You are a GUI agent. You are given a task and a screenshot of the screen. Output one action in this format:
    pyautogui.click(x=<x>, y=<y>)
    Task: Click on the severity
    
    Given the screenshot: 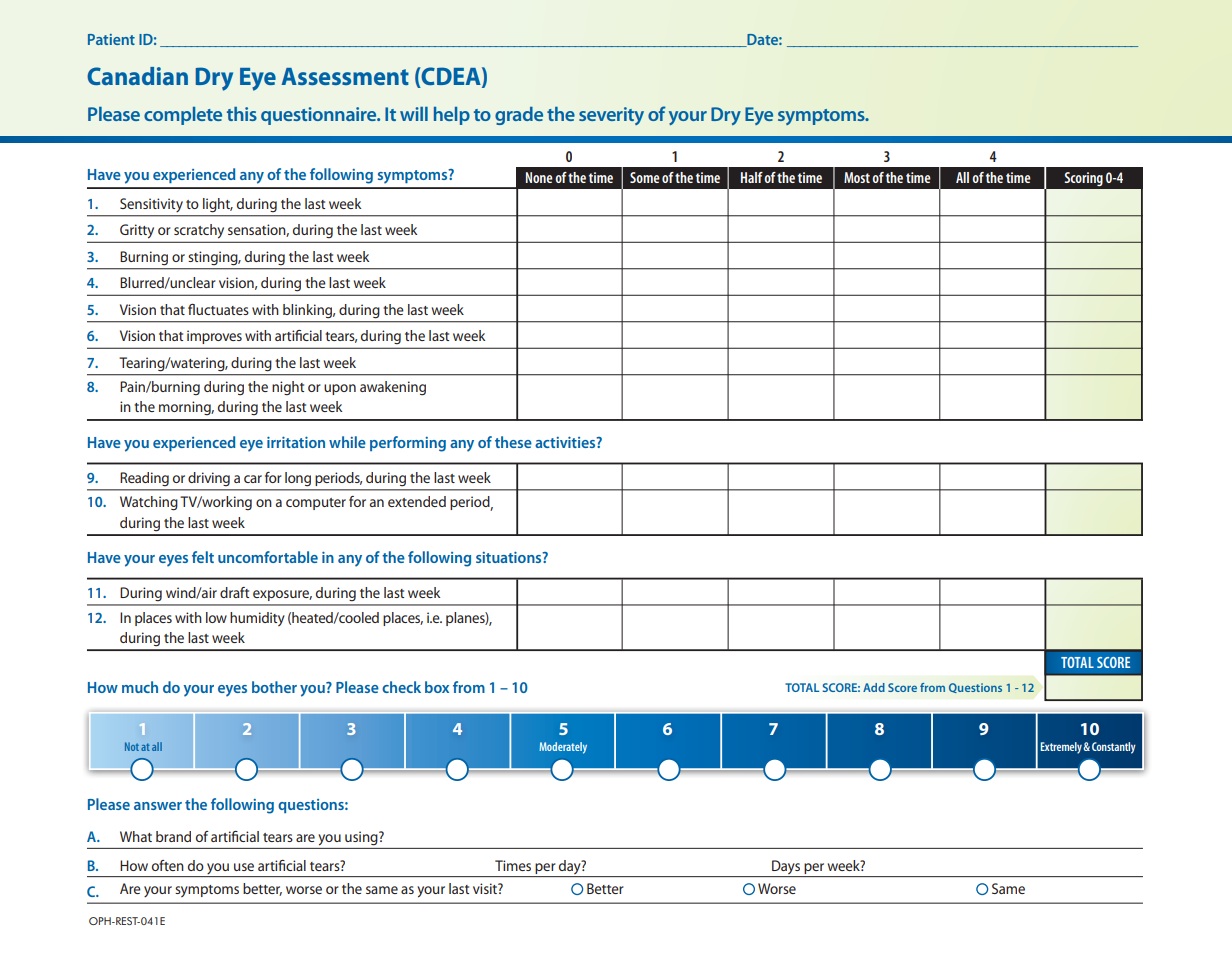 What is the action you would take?
    pyautogui.click(x=611, y=116)
